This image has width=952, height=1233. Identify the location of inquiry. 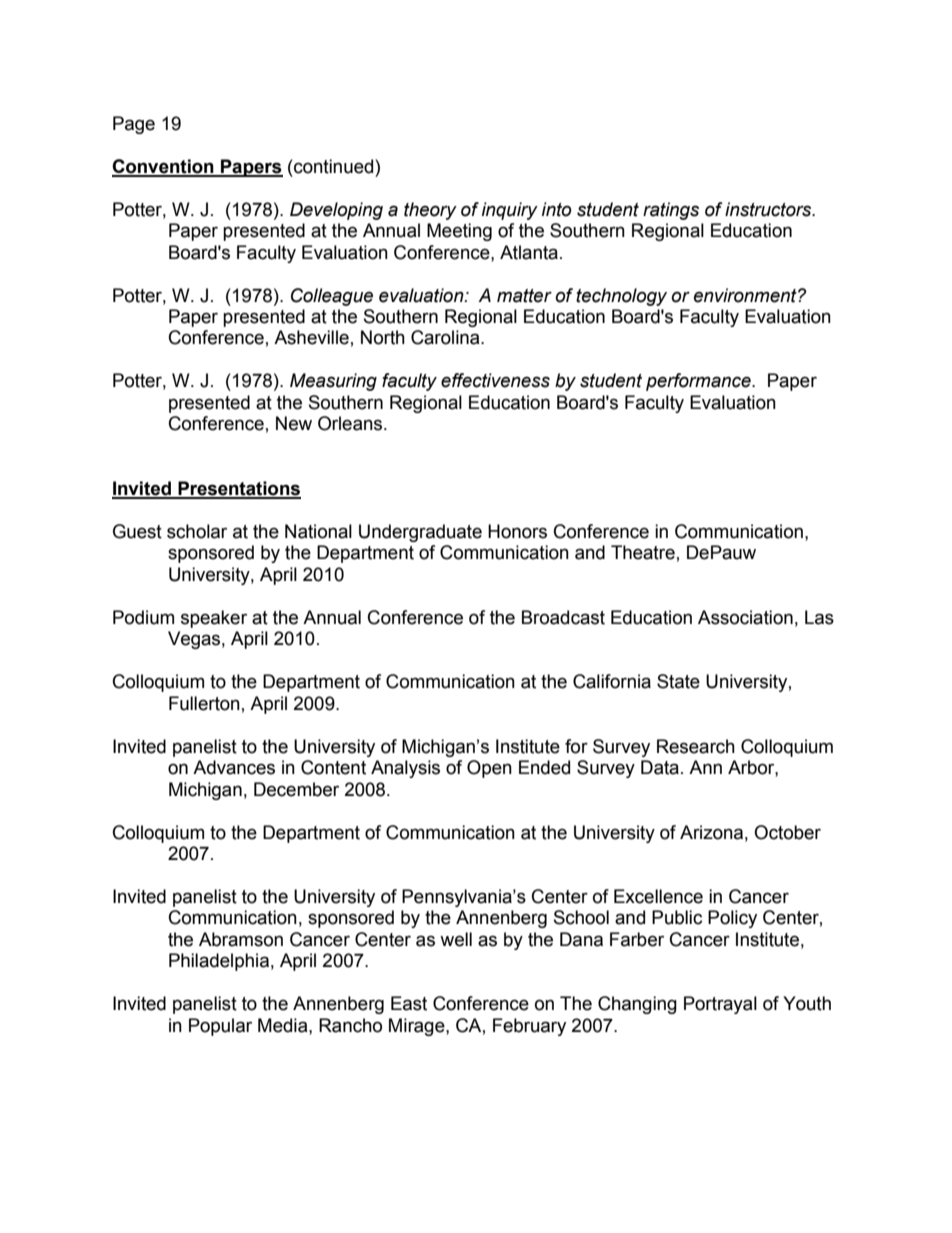
(510, 211).
